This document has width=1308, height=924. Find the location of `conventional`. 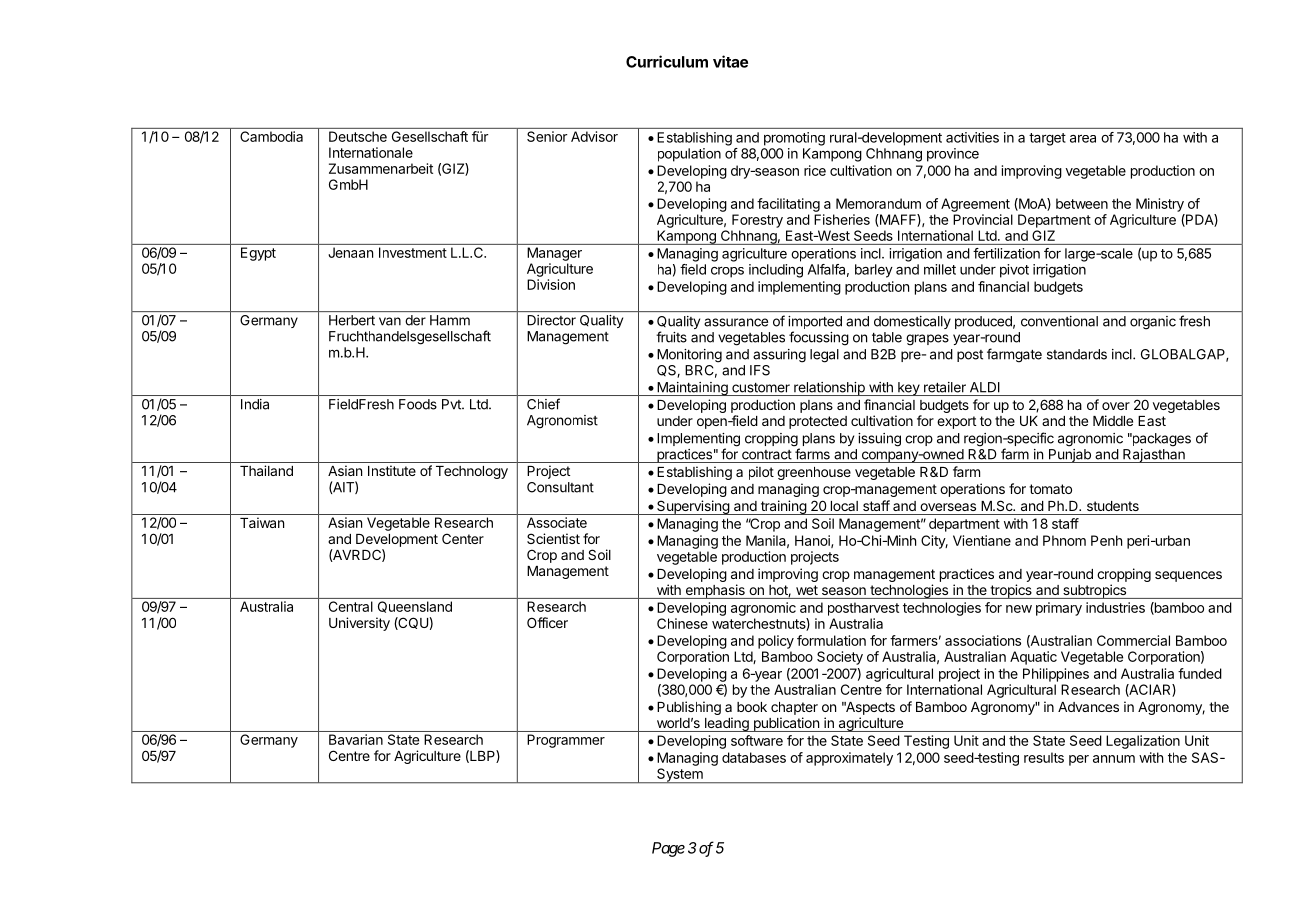

conventional is located at coordinates (1059, 321).
